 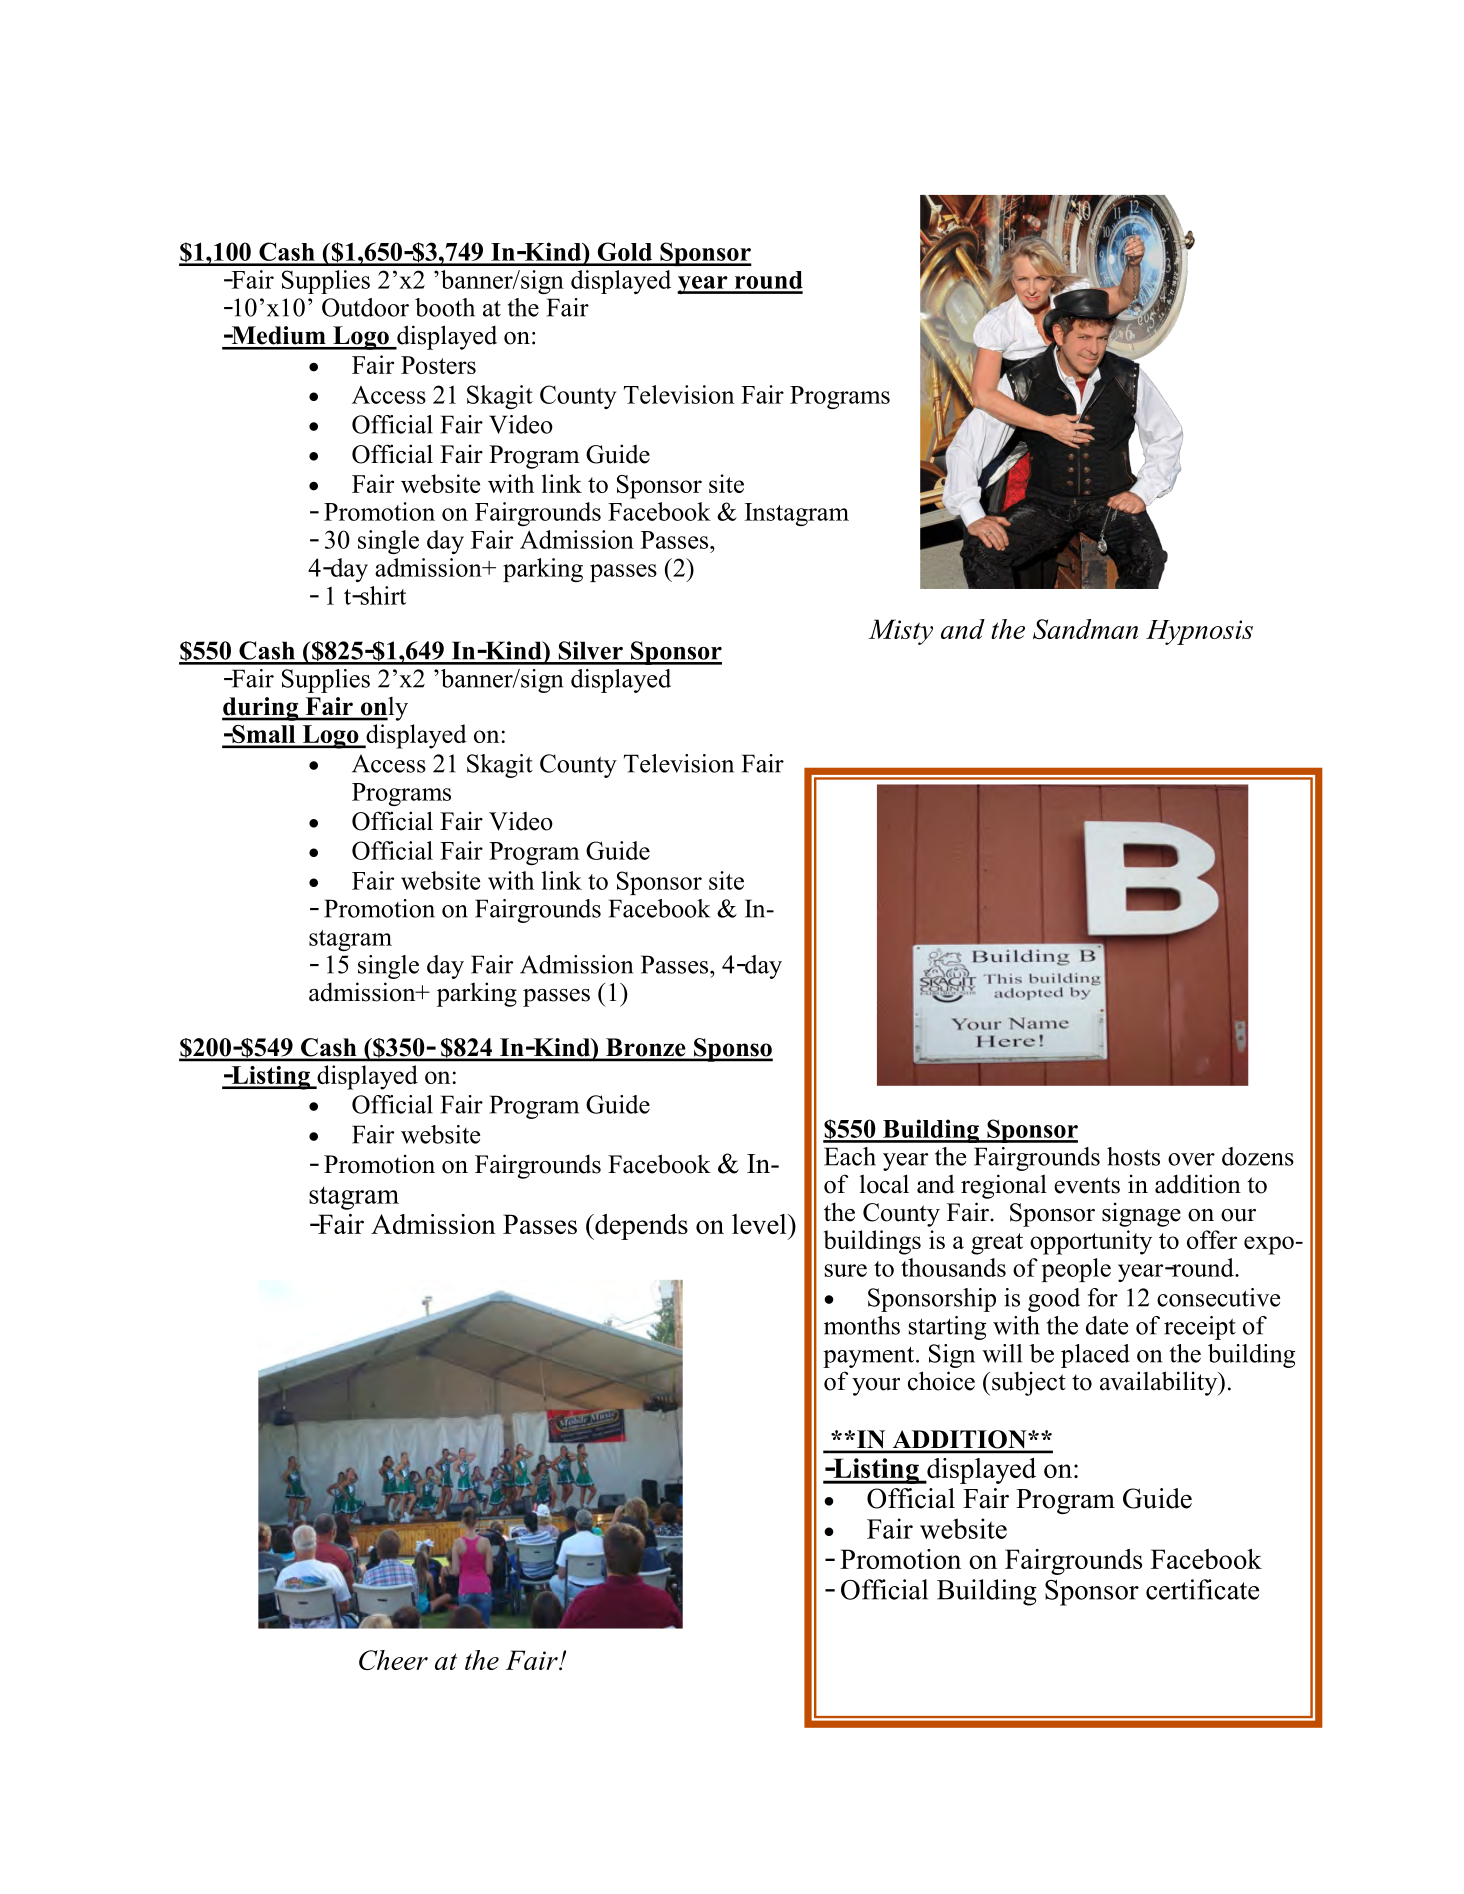 I want to click on Hypnosis, so click(x=1199, y=632).
